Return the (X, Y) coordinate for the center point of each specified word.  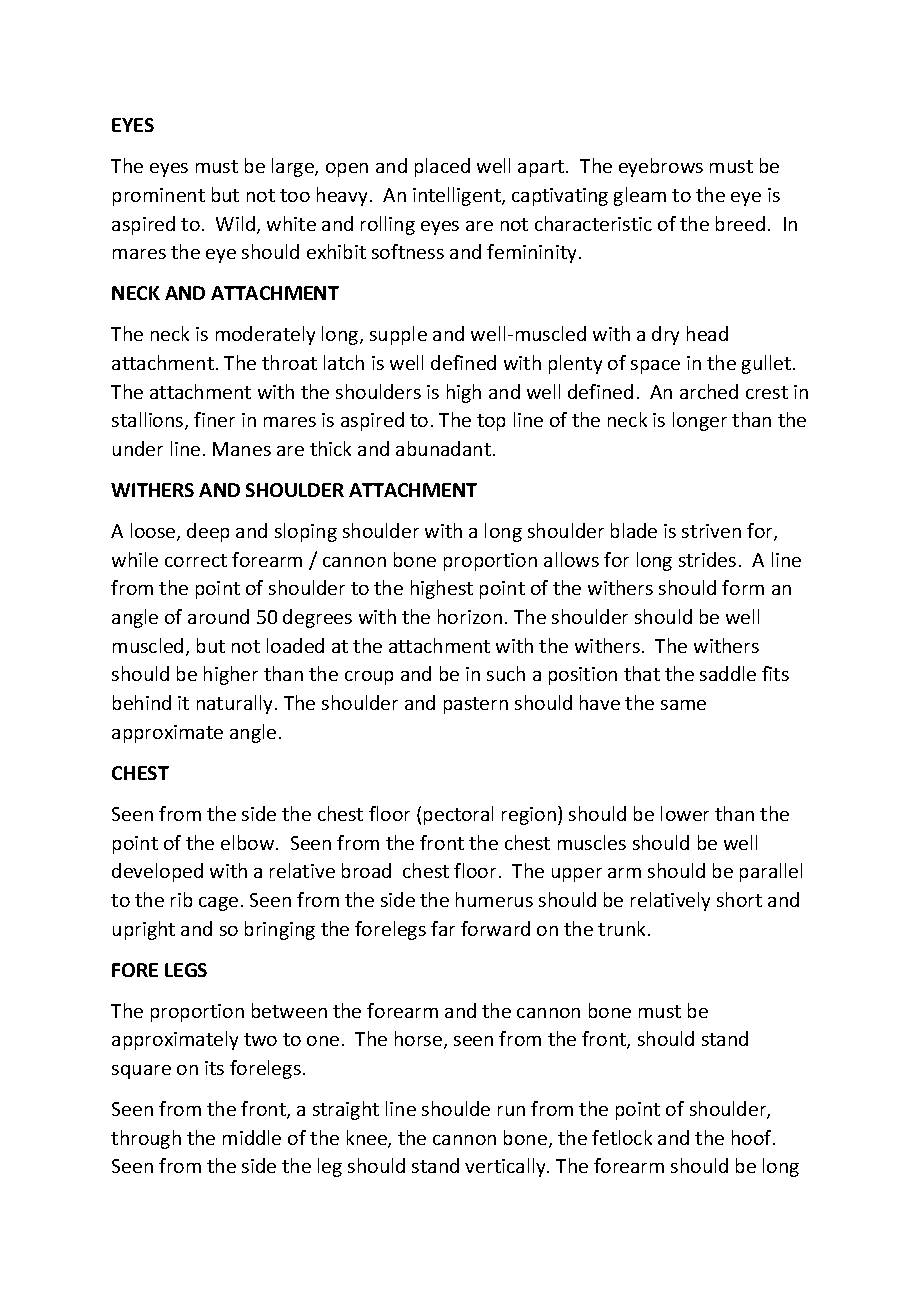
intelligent (458, 196)
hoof (753, 1137)
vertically (506, 1167)
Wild (237, 225)
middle (252, 1137)
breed (740, 223)
